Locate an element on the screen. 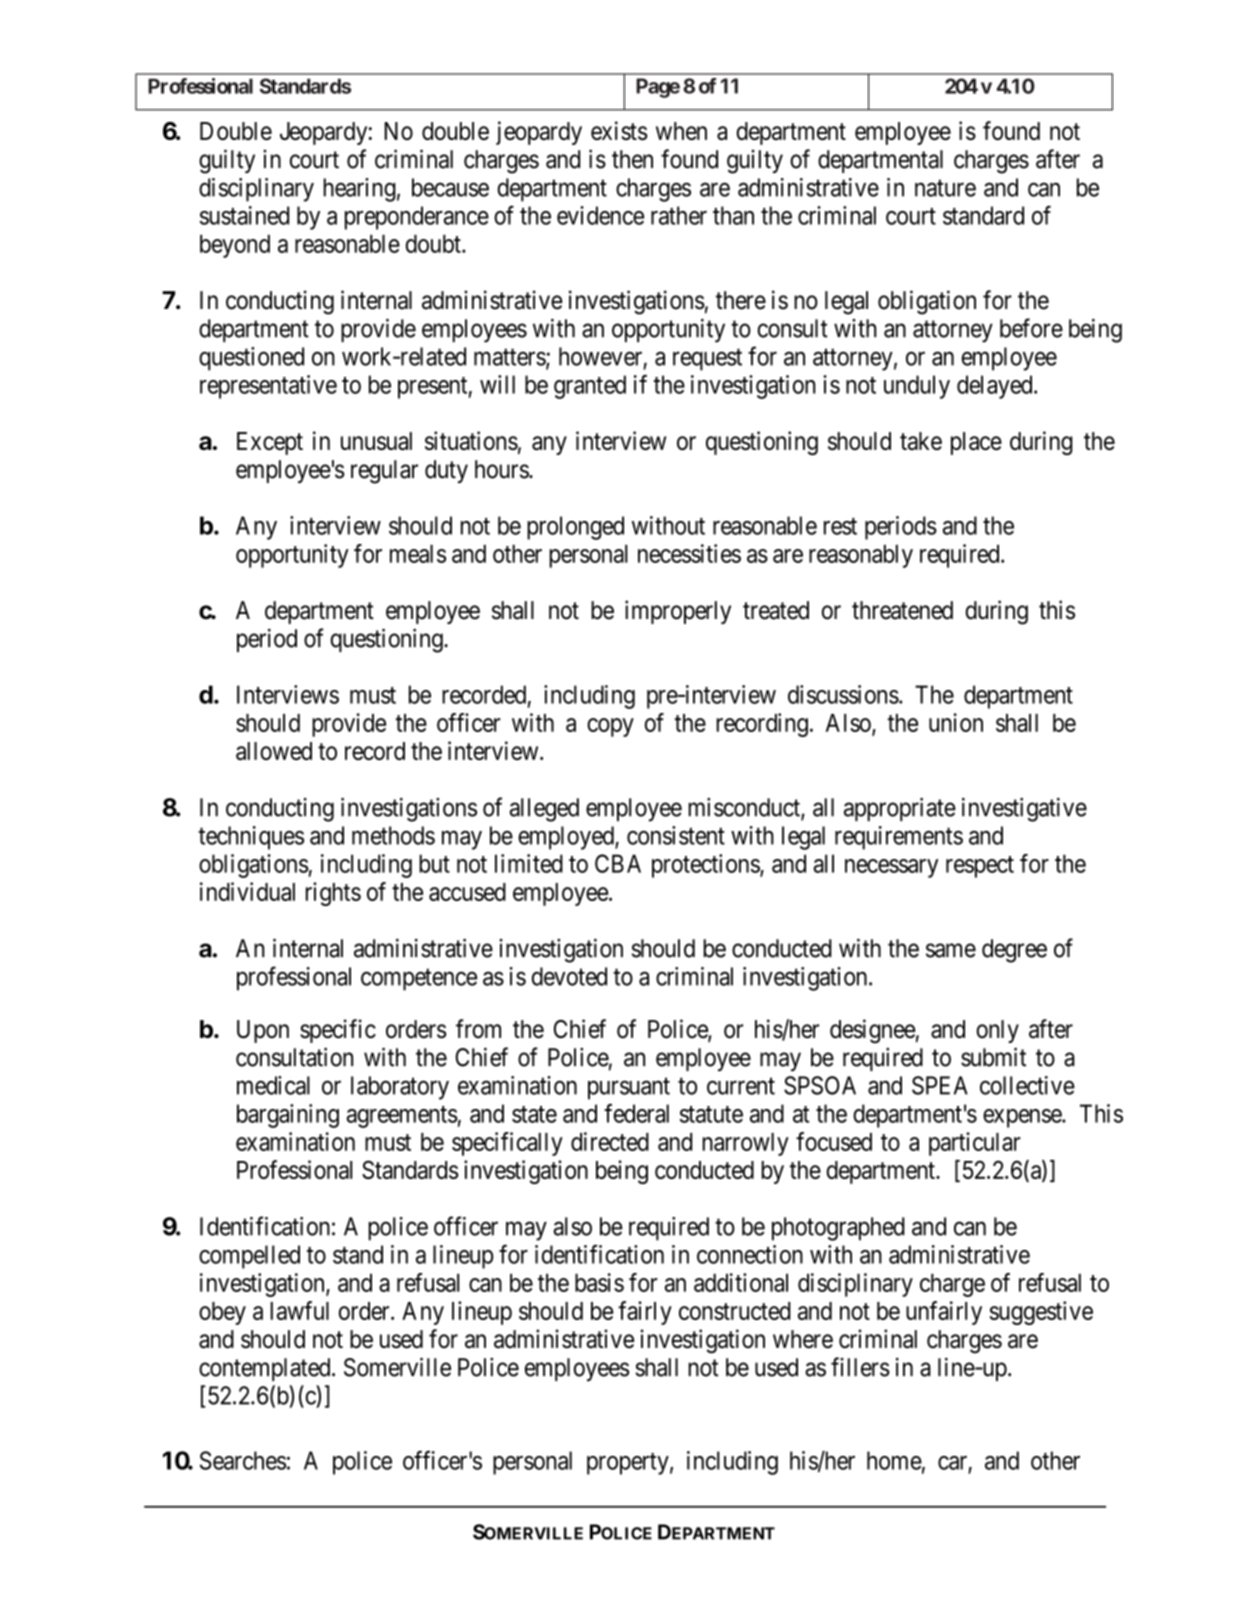 The height and width of the screenshot is (1617, 1250). only is located at coordinates (998, 1031).
